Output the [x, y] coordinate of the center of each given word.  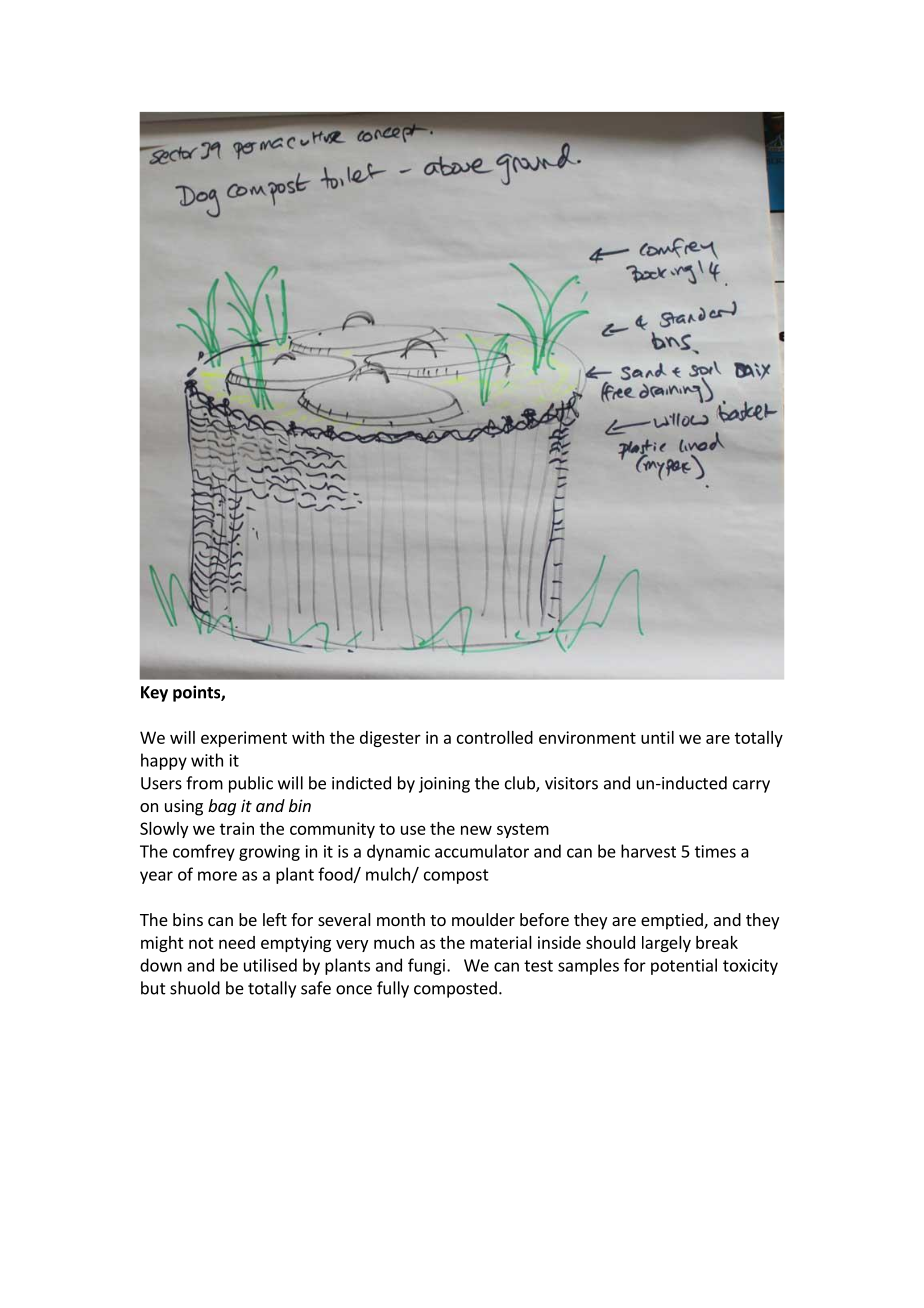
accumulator [482, 851]
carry [751, 786]
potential [684, 966]
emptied [673, 921]
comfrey [204, 852]
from [204, 783]
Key [154, 694]
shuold [195, 988]
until [657, 737]
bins [188, 919]
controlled [495, 737]
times [715, 851]
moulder [483, 919]
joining [444, 785]
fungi [426, 966]
